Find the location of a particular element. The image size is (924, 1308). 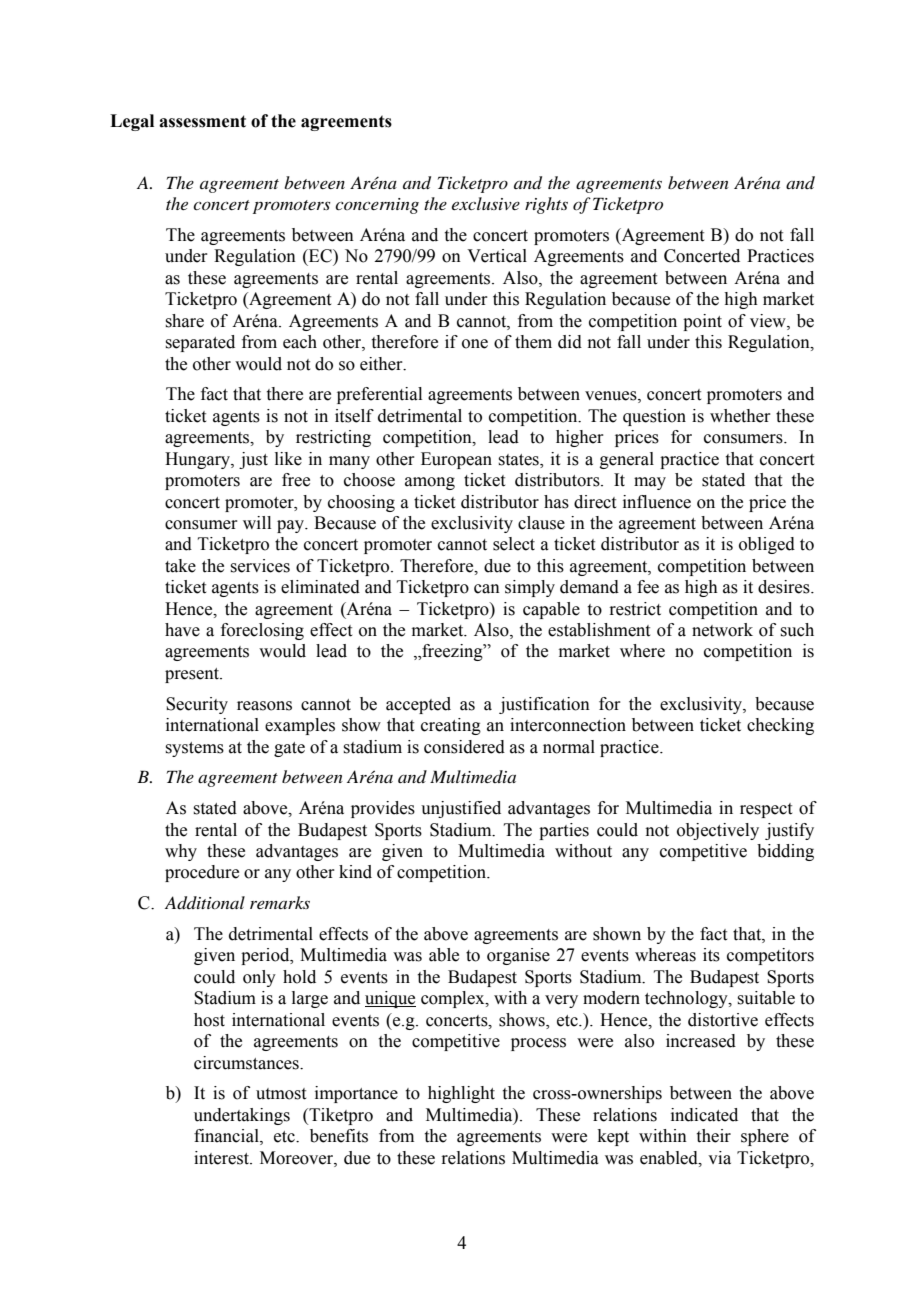

procedure is located at coordinates (202, 873).
